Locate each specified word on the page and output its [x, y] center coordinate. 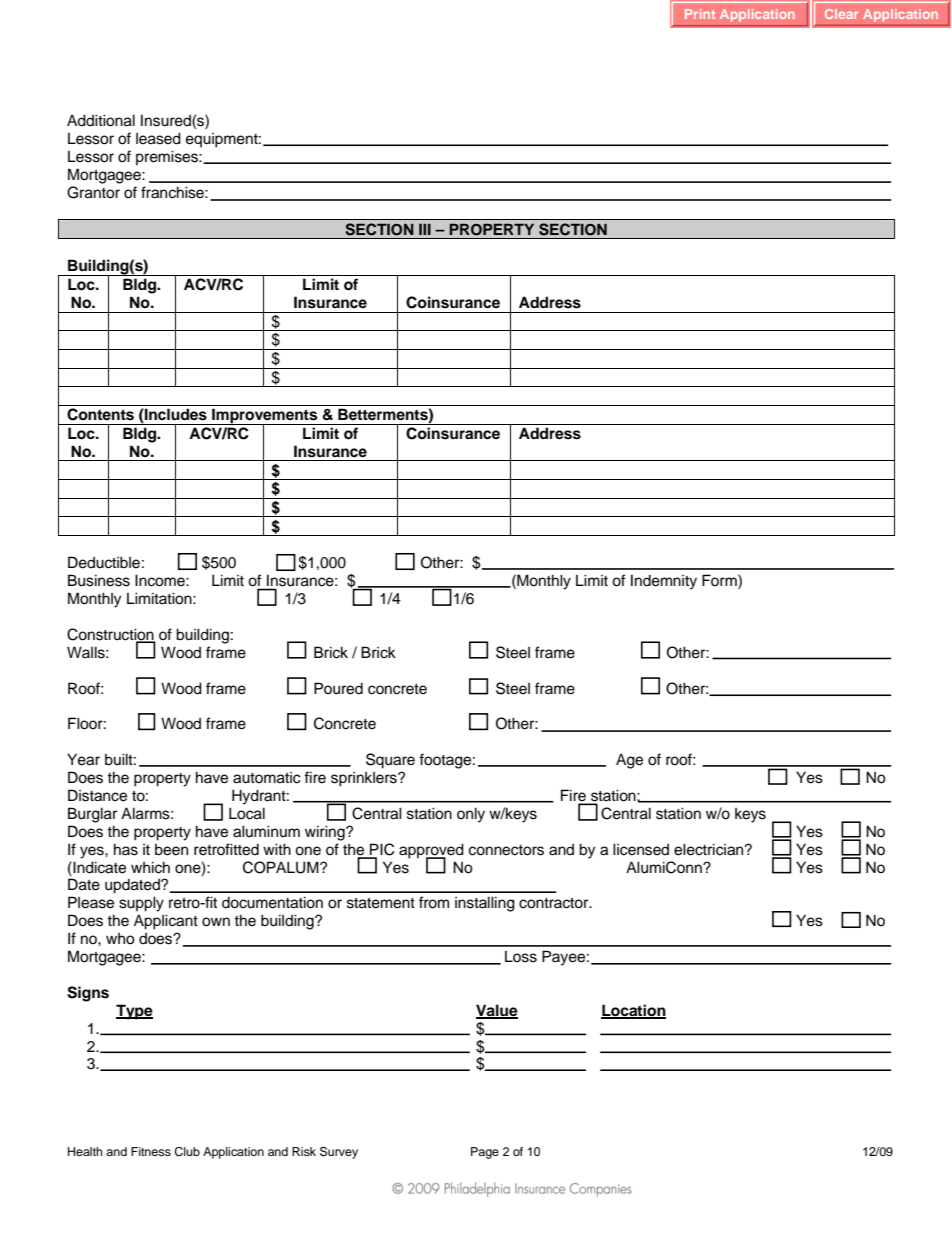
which [150, 867]
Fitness [151, 1151]
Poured [338, 688]
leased [158, 138]
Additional [101, 120]
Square [390, 761]
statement [381, 903]
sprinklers [365, 779]
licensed [641, 849]
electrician [710, 849]
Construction [111, 635]
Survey [339, 1153]
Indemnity [664, 582]
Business [99, 580]
